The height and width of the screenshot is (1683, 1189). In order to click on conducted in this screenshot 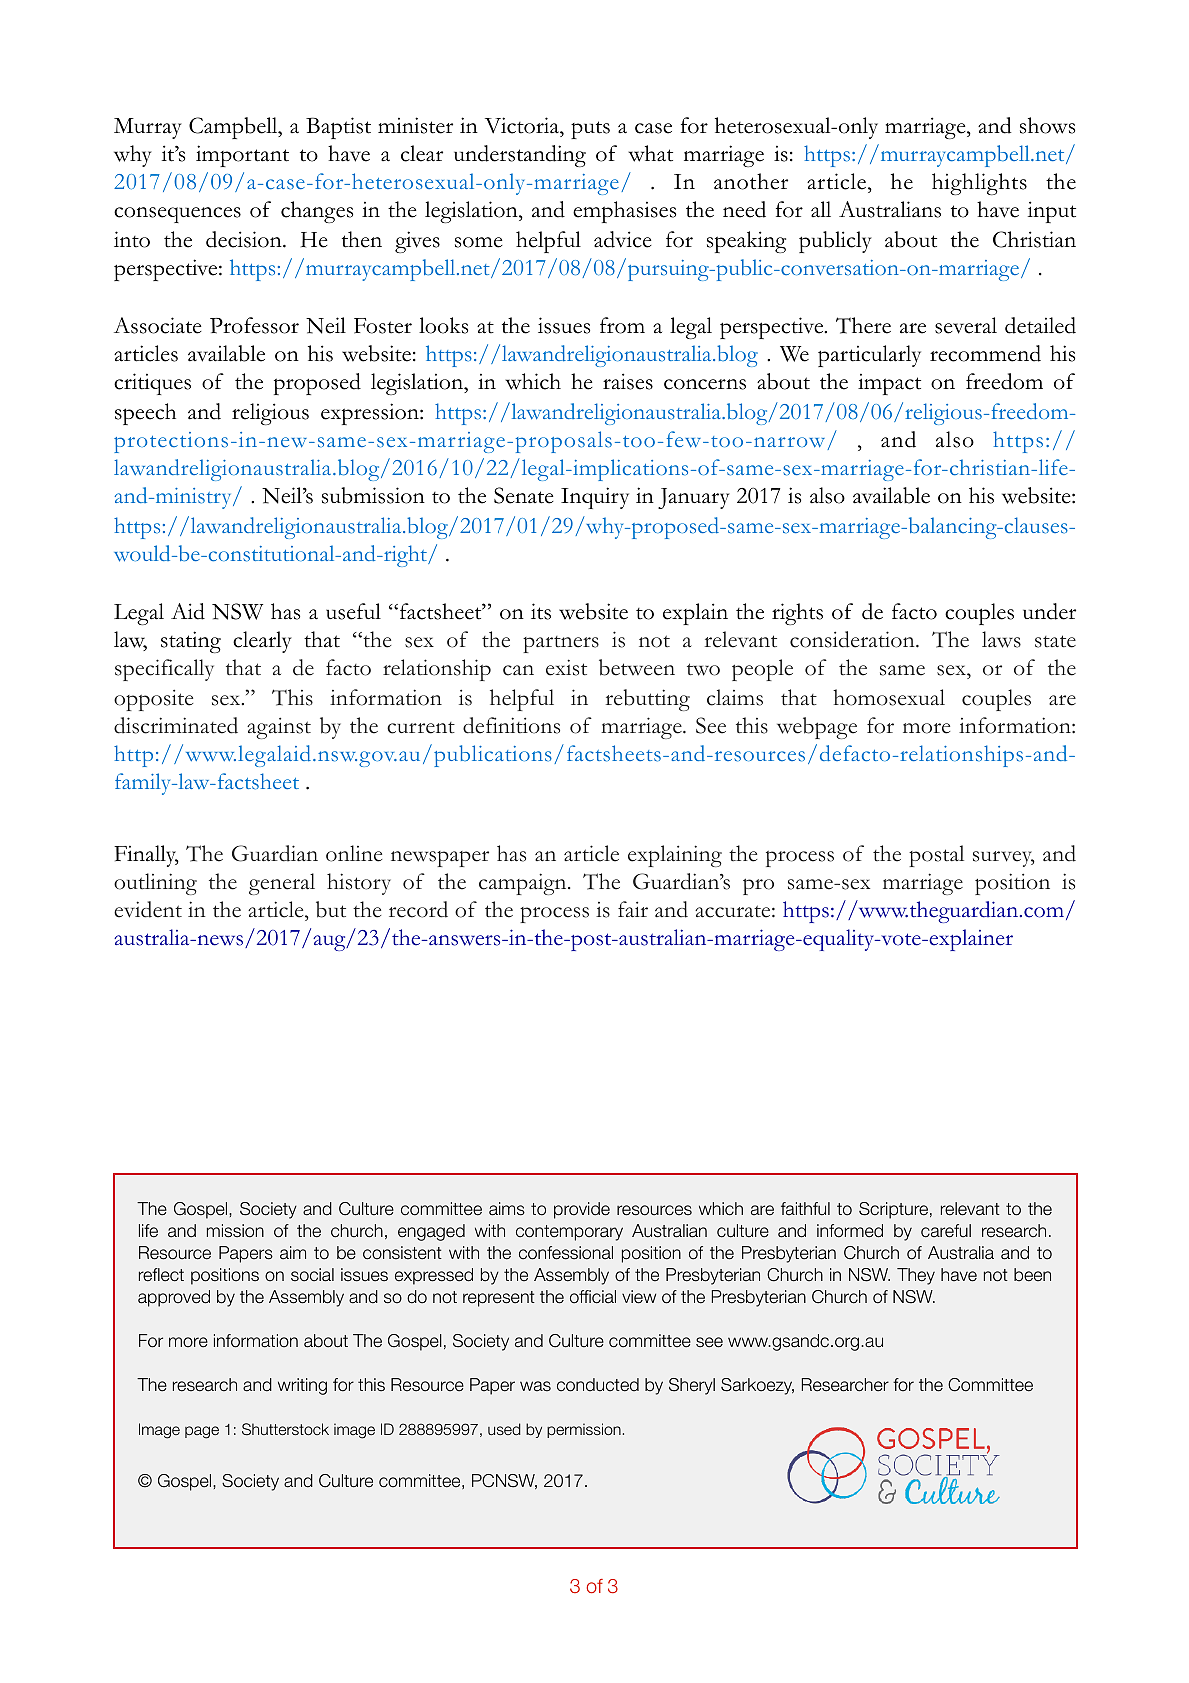, I will do `click(598, 1385)`.
